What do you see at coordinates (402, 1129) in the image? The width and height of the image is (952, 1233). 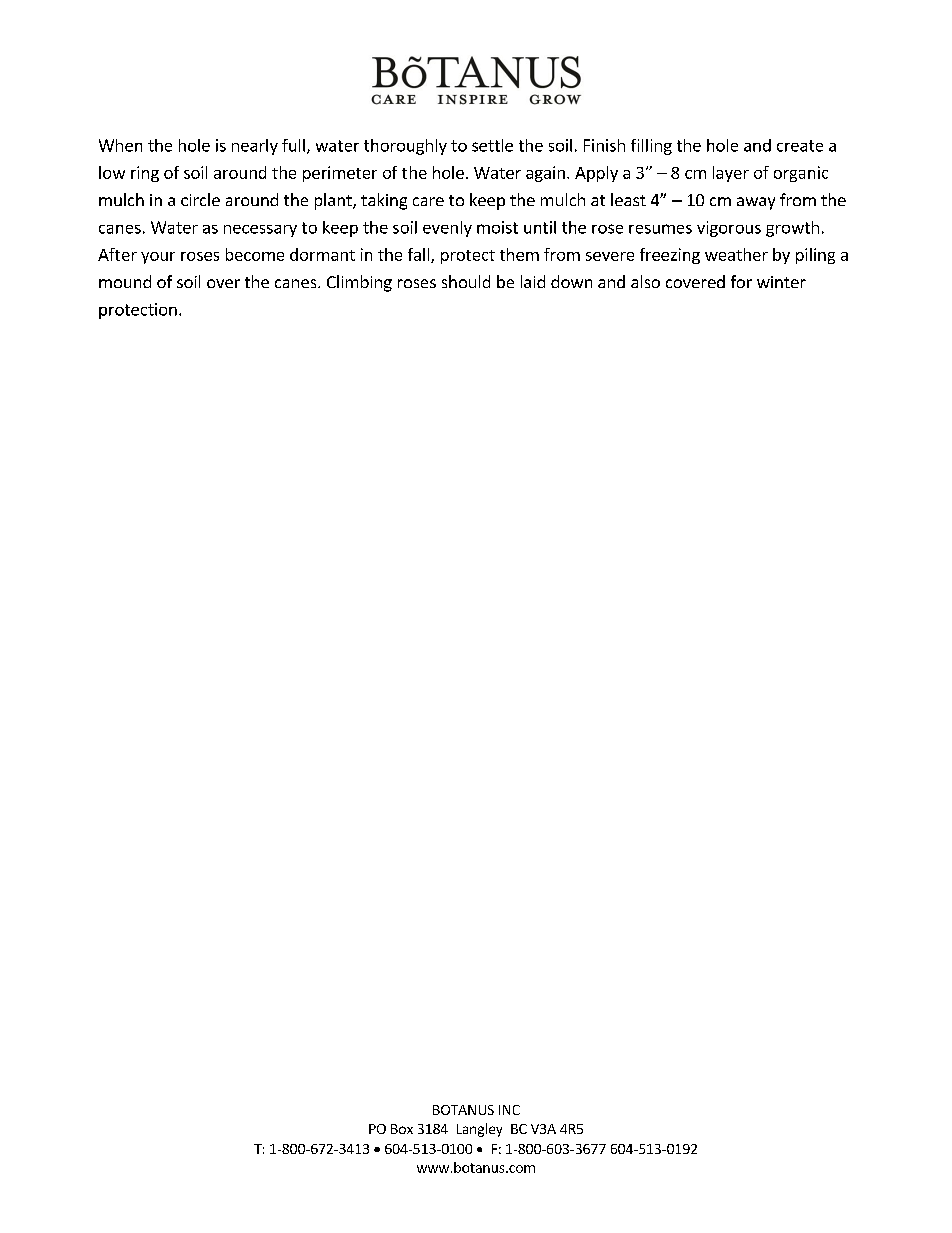 I see `Box` at bounding box center [402, 1129].
